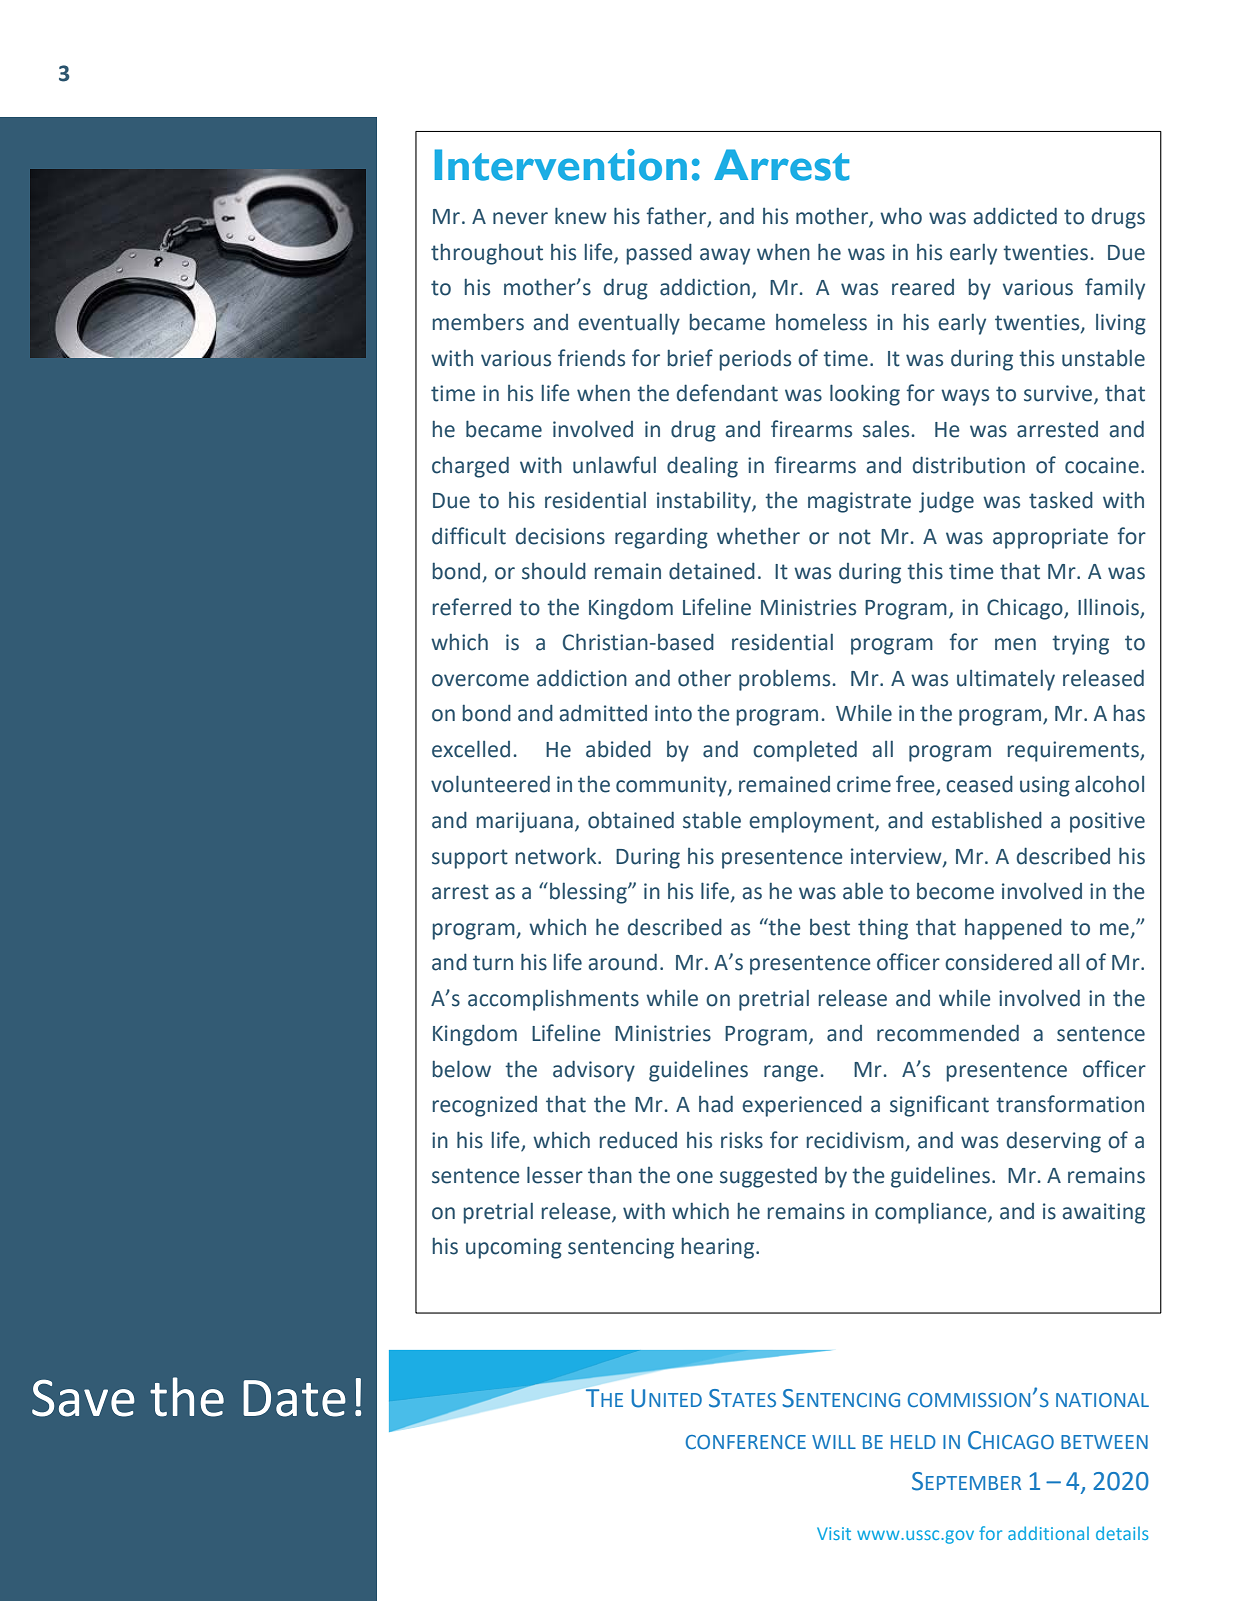 The height and width of the image is (1601, 1237). I want to click on Date, so click(294, 1398).
